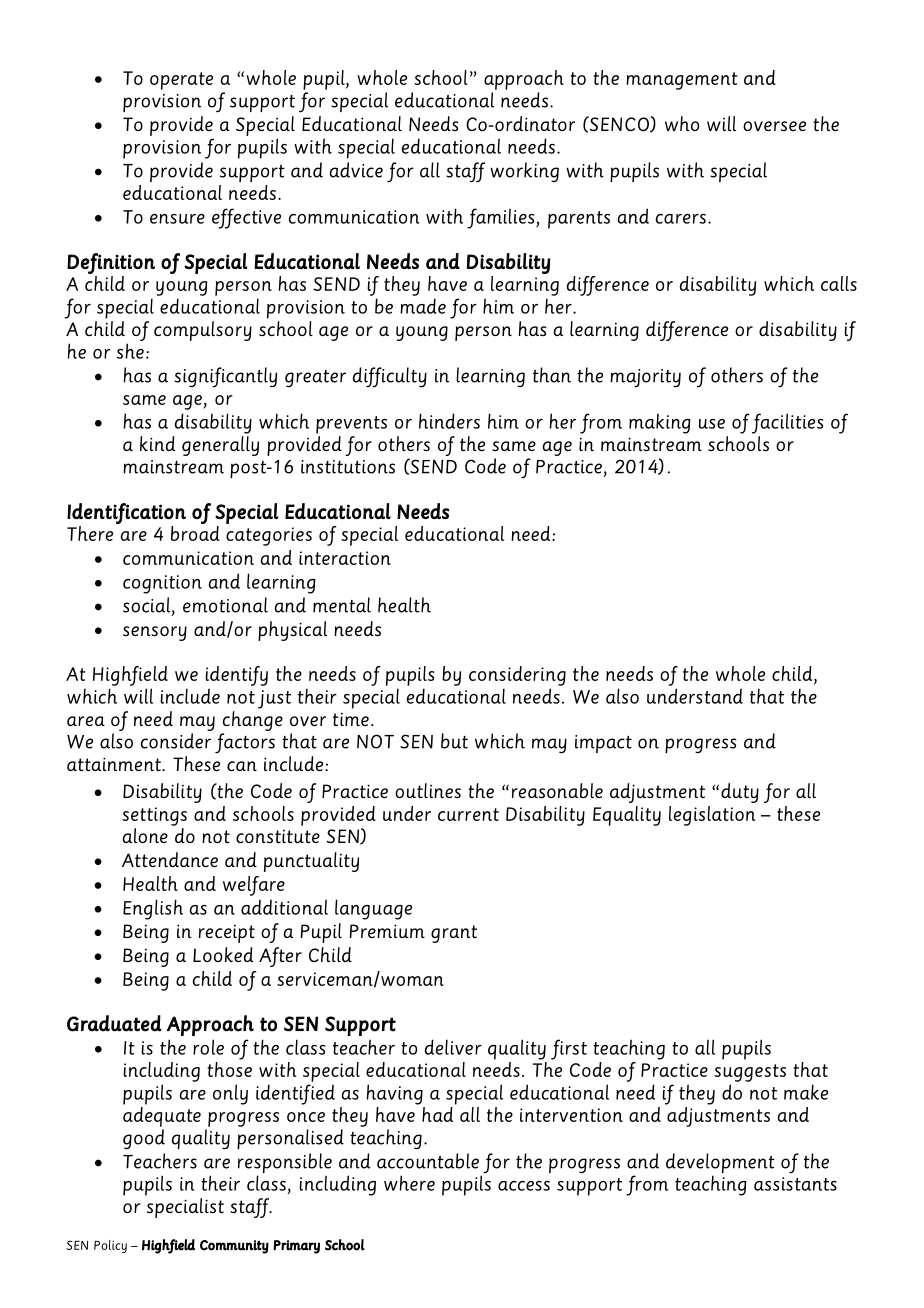 This screenshot has height=1308, width=924. What do you see at coordinates (682, 81) in the screenshot?
I see `management` at bounding box center [682, 81].
